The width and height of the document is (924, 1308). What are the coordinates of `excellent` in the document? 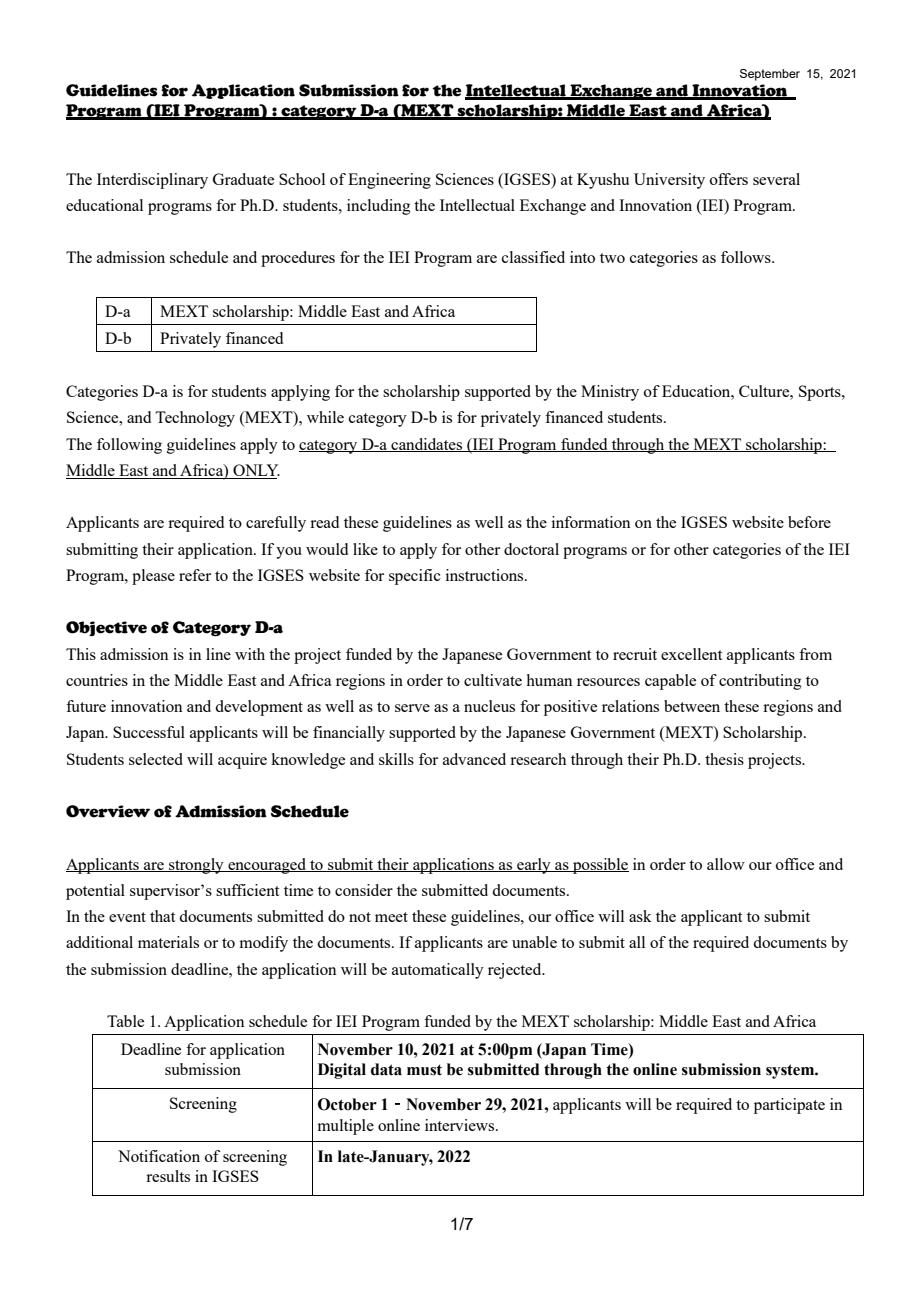 It's located at (691, 654).
